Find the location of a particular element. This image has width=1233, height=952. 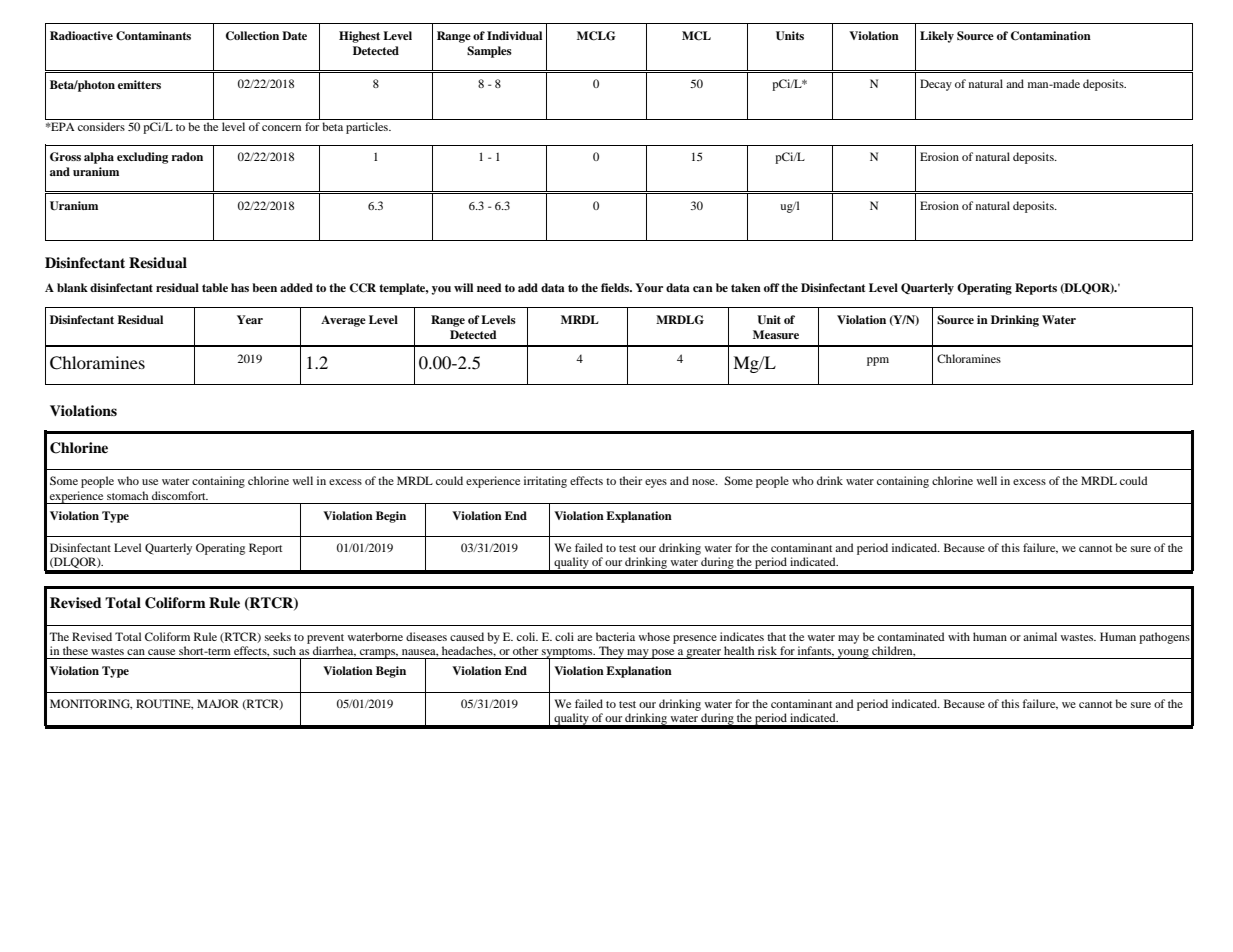

Collection is located at coordinates (252, 36).
